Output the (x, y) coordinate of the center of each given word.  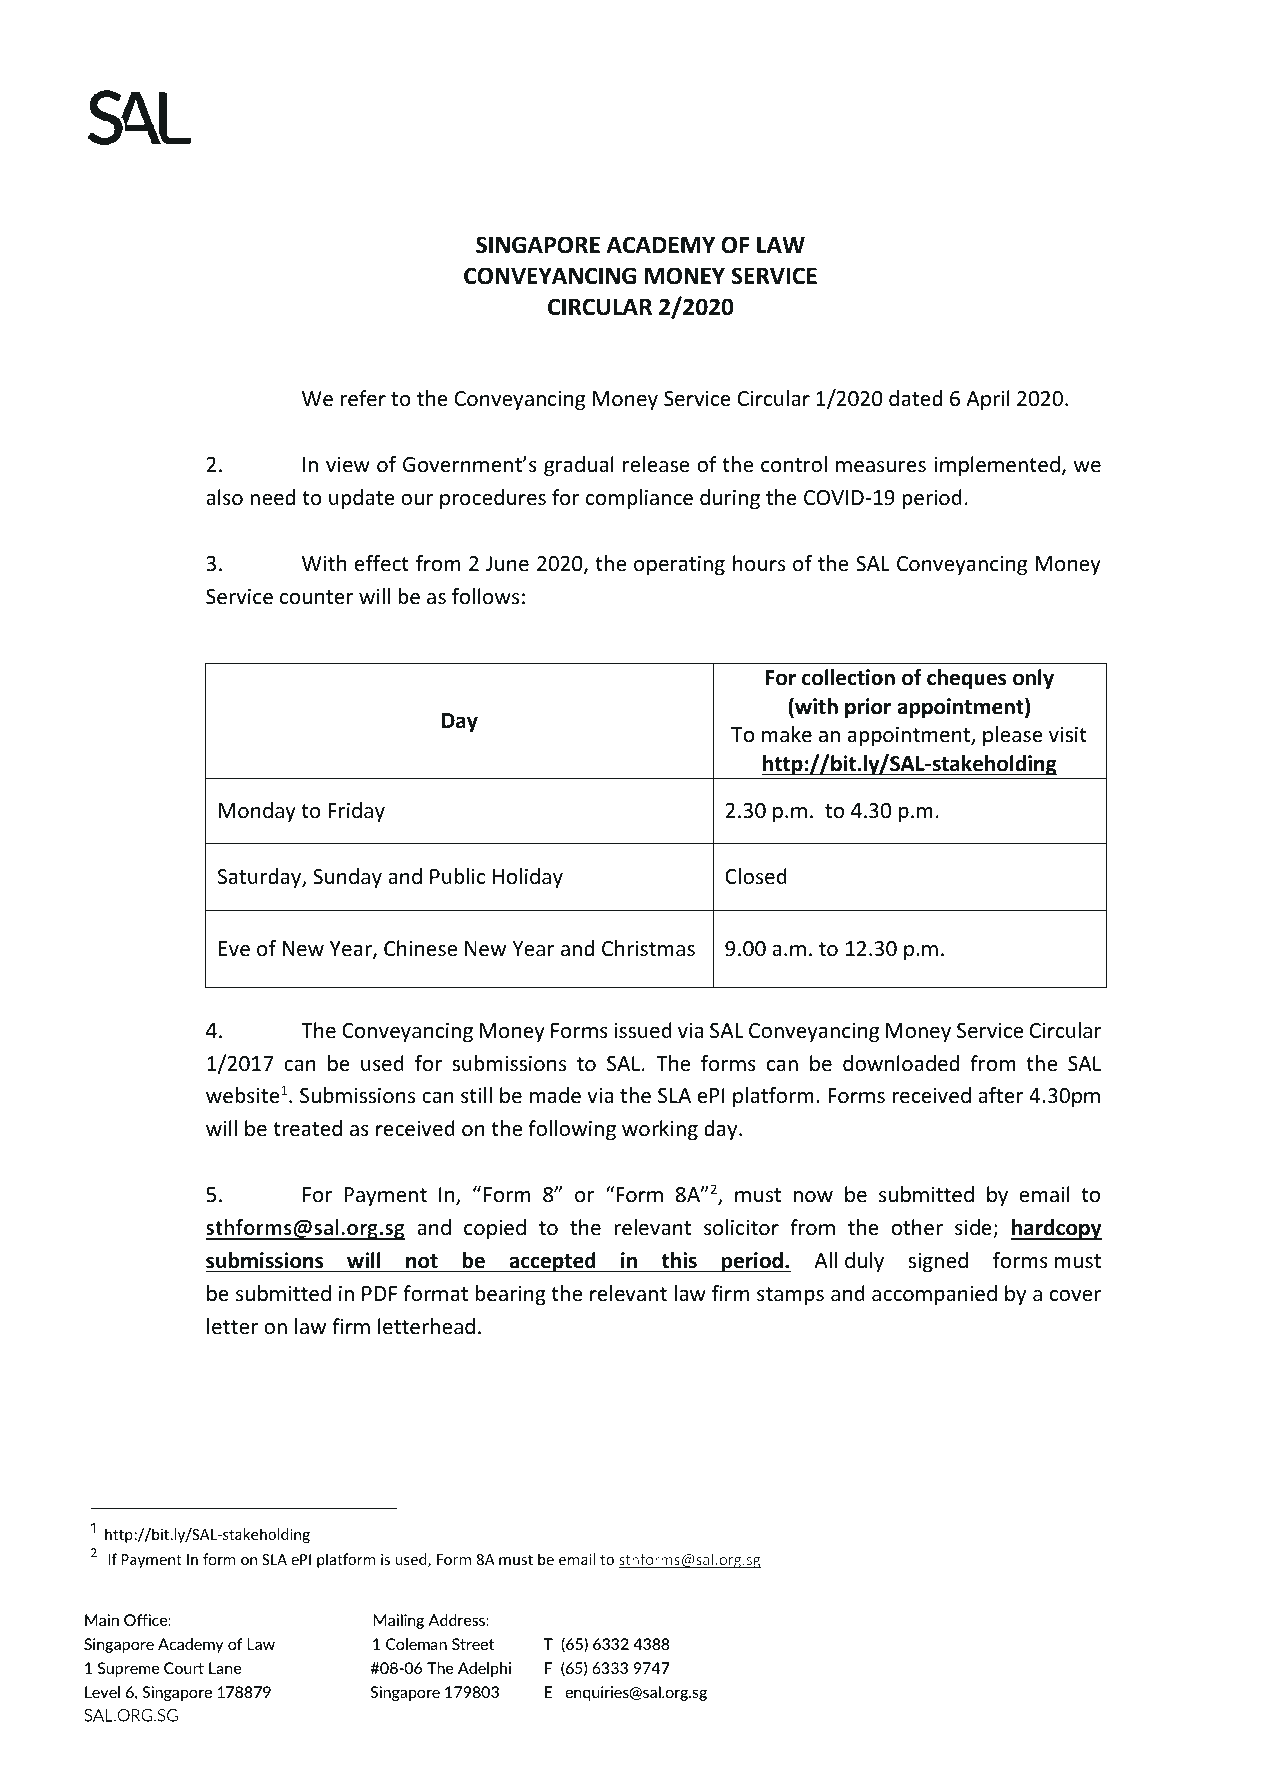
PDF (379, 1293)
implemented (997, 466)
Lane (225, 1668)
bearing (510, 1295)
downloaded (901, 1063)
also (224, 497)
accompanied (934, 1295)
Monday (257, 812)
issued (643, 1030)
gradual (579, 466)
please (1013, 736)
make (787, 734)
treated (307, 1128)
